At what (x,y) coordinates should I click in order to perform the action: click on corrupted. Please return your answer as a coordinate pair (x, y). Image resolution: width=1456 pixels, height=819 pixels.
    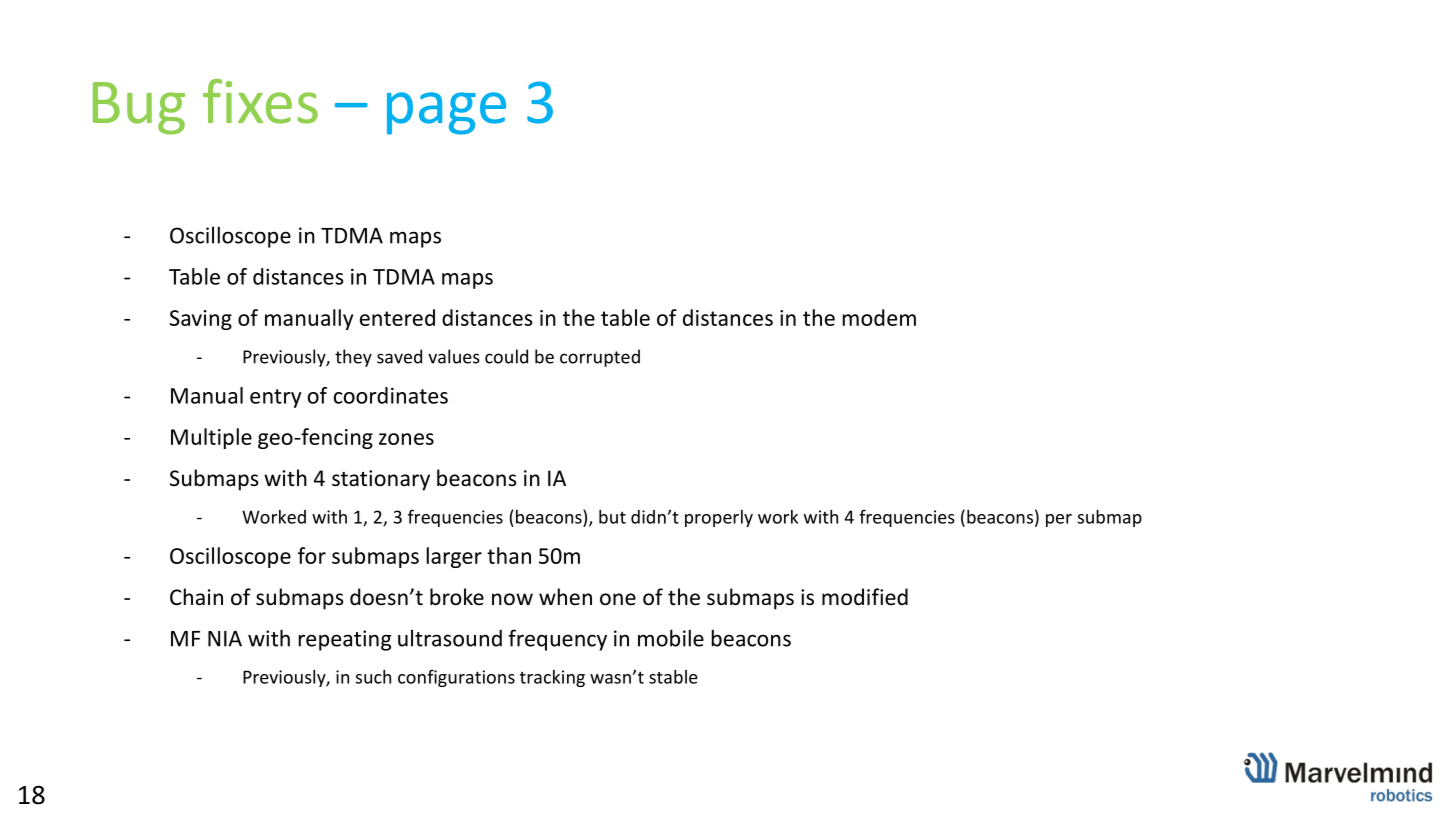
    Looking at the image, I should click on (600, 358).
